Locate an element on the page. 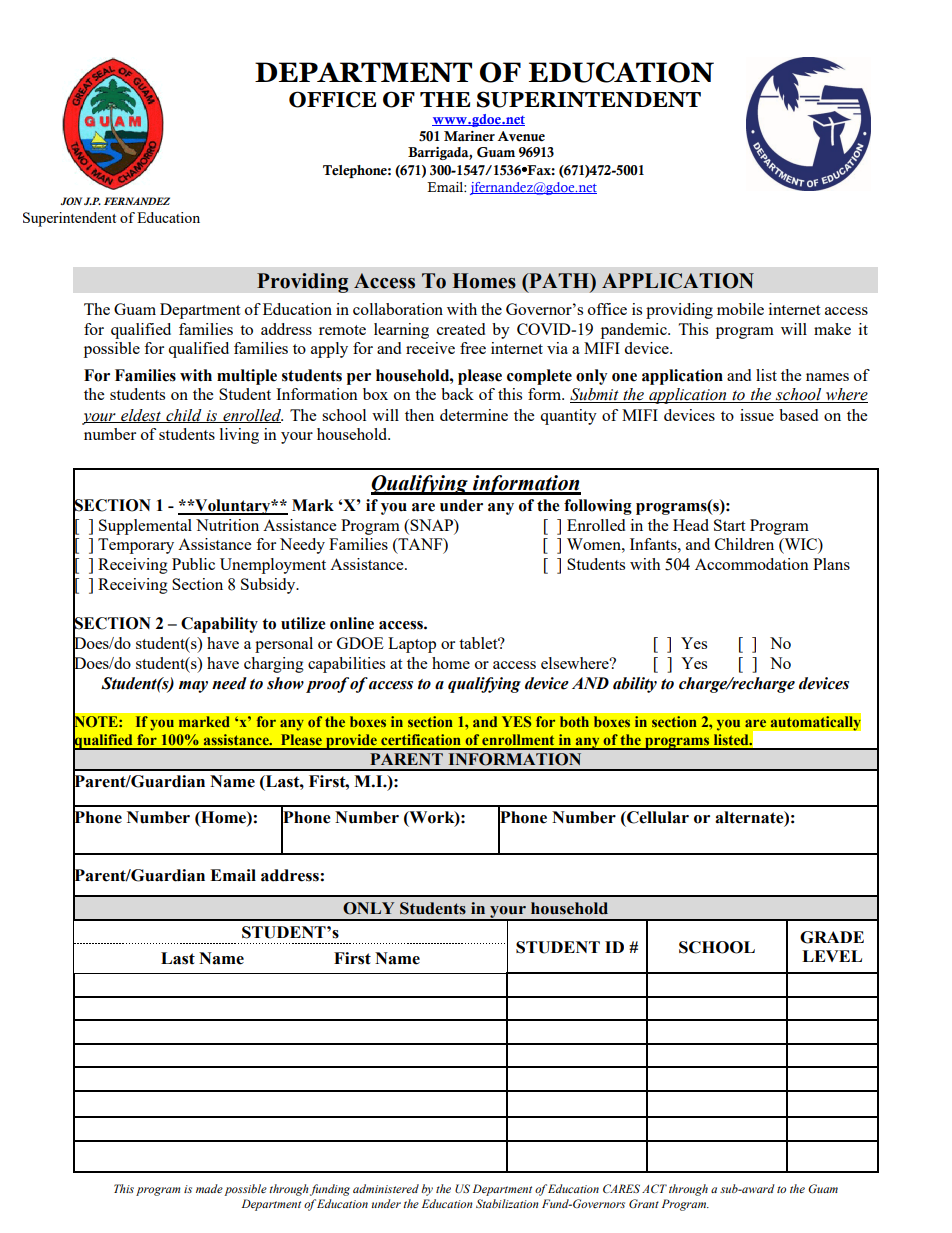 The image size is (952, 1233). Cellular is located at coordinates (657, 817).
